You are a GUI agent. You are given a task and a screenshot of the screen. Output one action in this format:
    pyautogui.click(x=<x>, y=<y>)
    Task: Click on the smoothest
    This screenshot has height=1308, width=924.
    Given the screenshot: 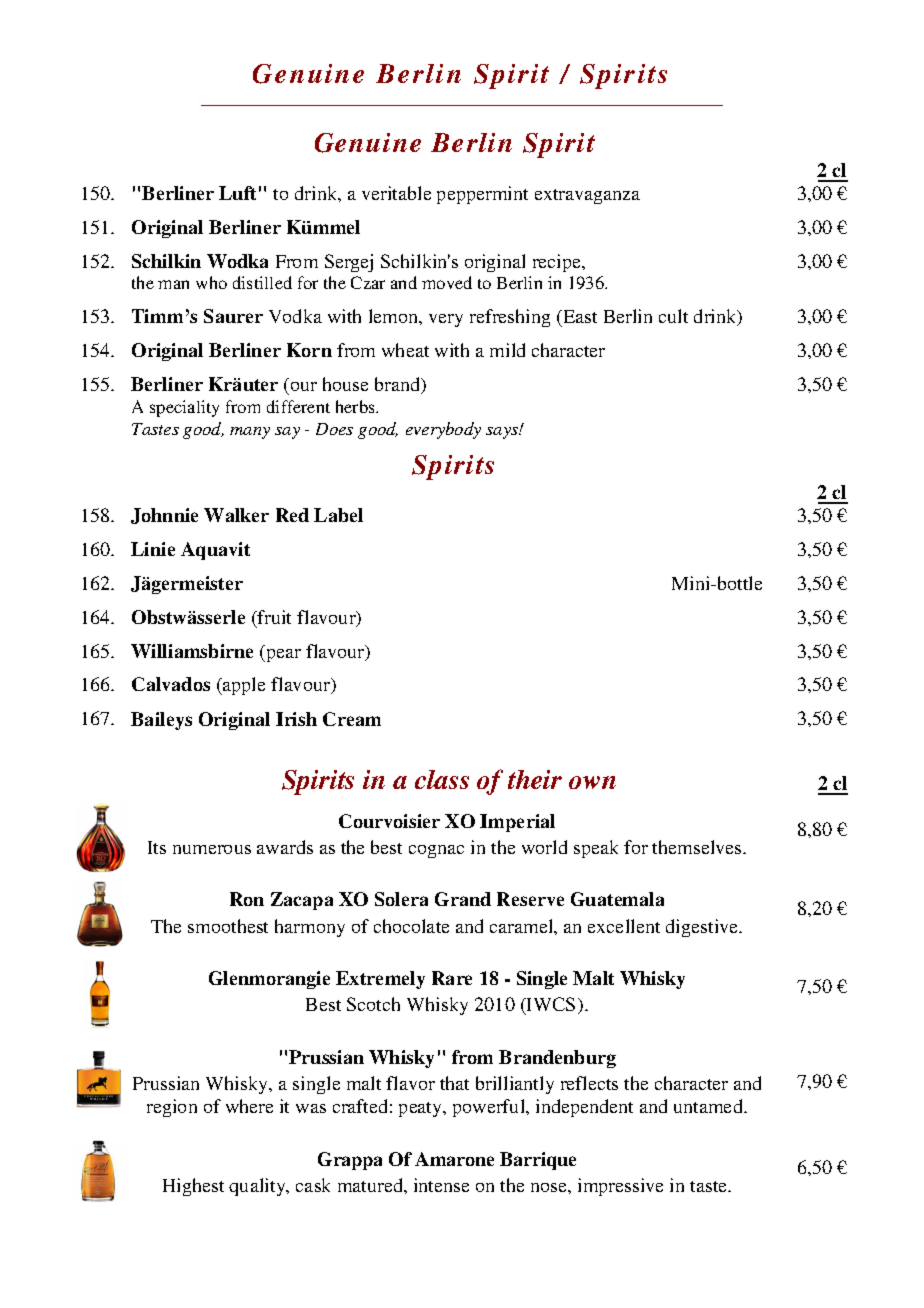 What is the action you would take?
    pyautogui.click(x=228, y=926)
